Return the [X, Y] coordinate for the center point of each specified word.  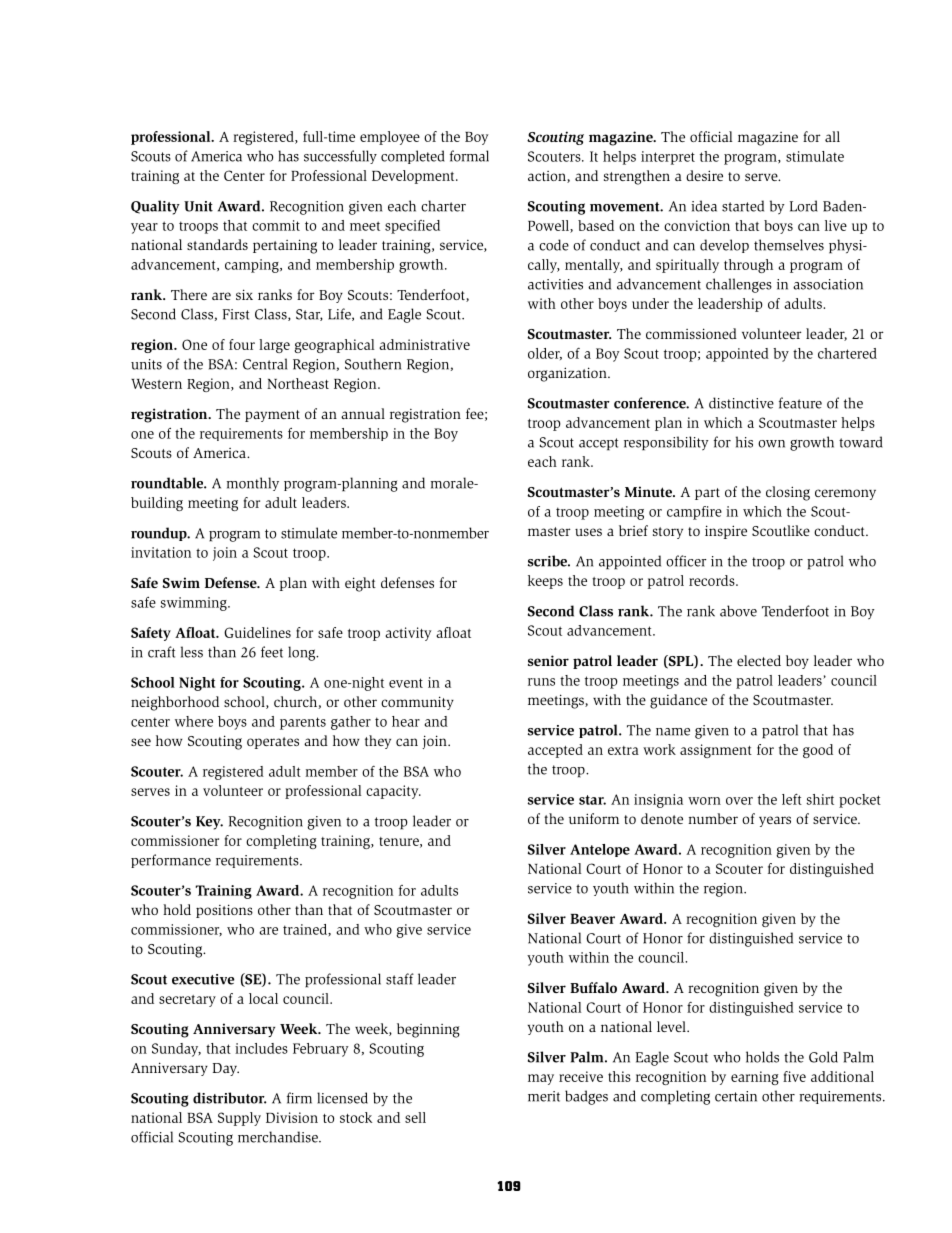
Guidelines [257, 632]
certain [736, 1096]
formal [469, 156]
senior [548, 660]
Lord [804, 206]
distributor [230, 1098]
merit [544, 1096]
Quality [155, 207]
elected [759, 660]
